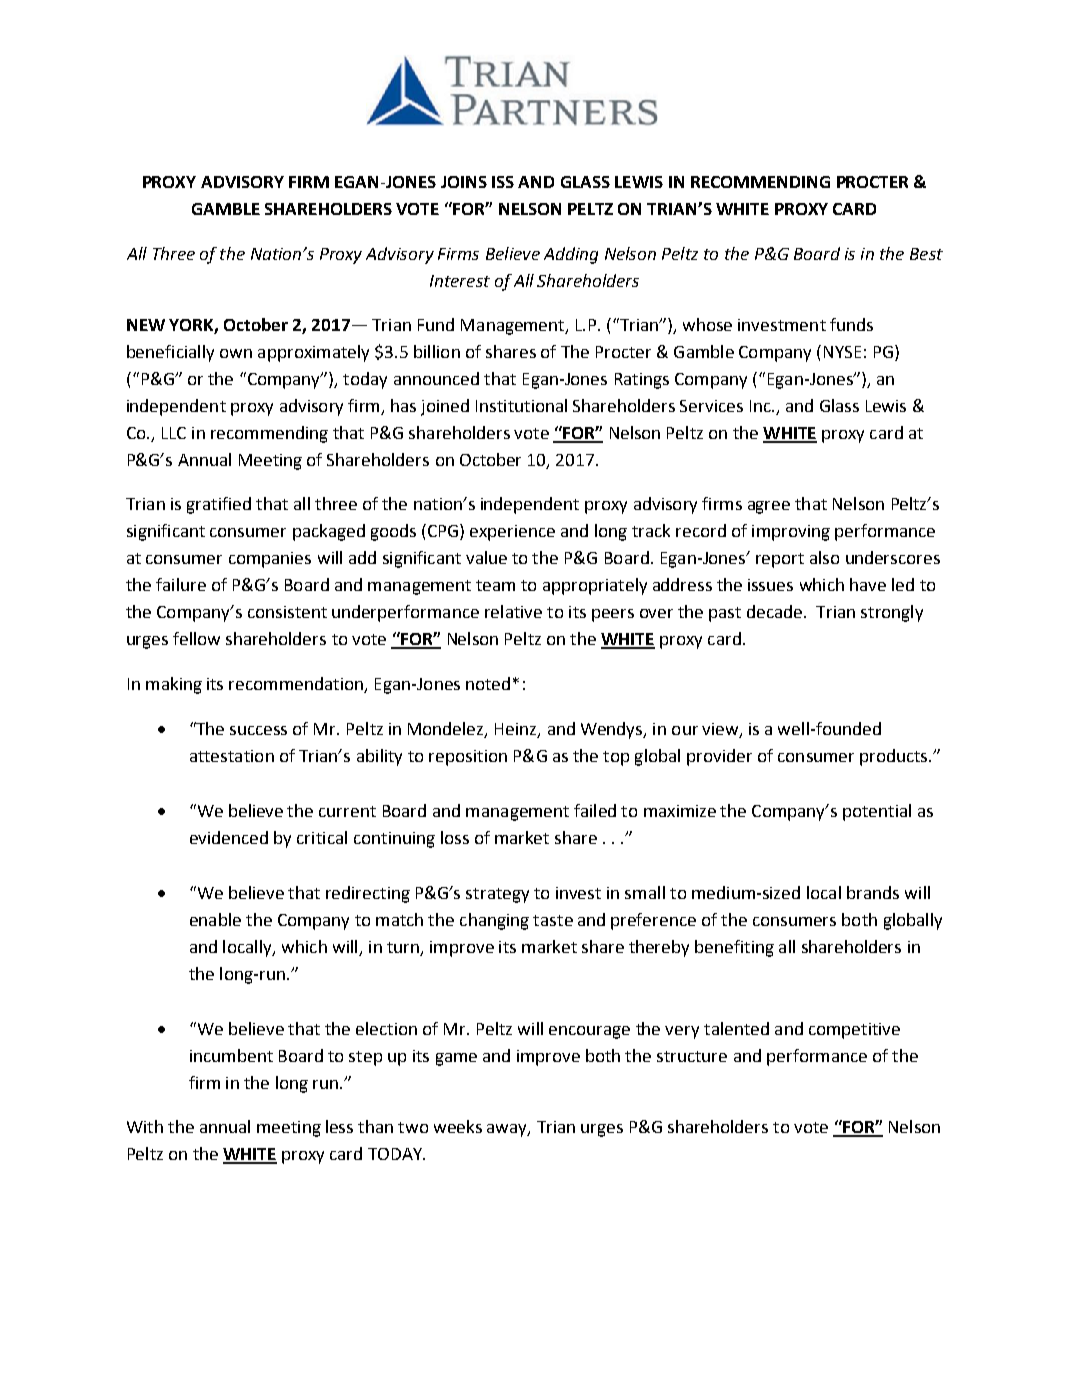  Describe the element at coordinates (231, 1055) in the screenshot. I see `incumbent` at that location.
